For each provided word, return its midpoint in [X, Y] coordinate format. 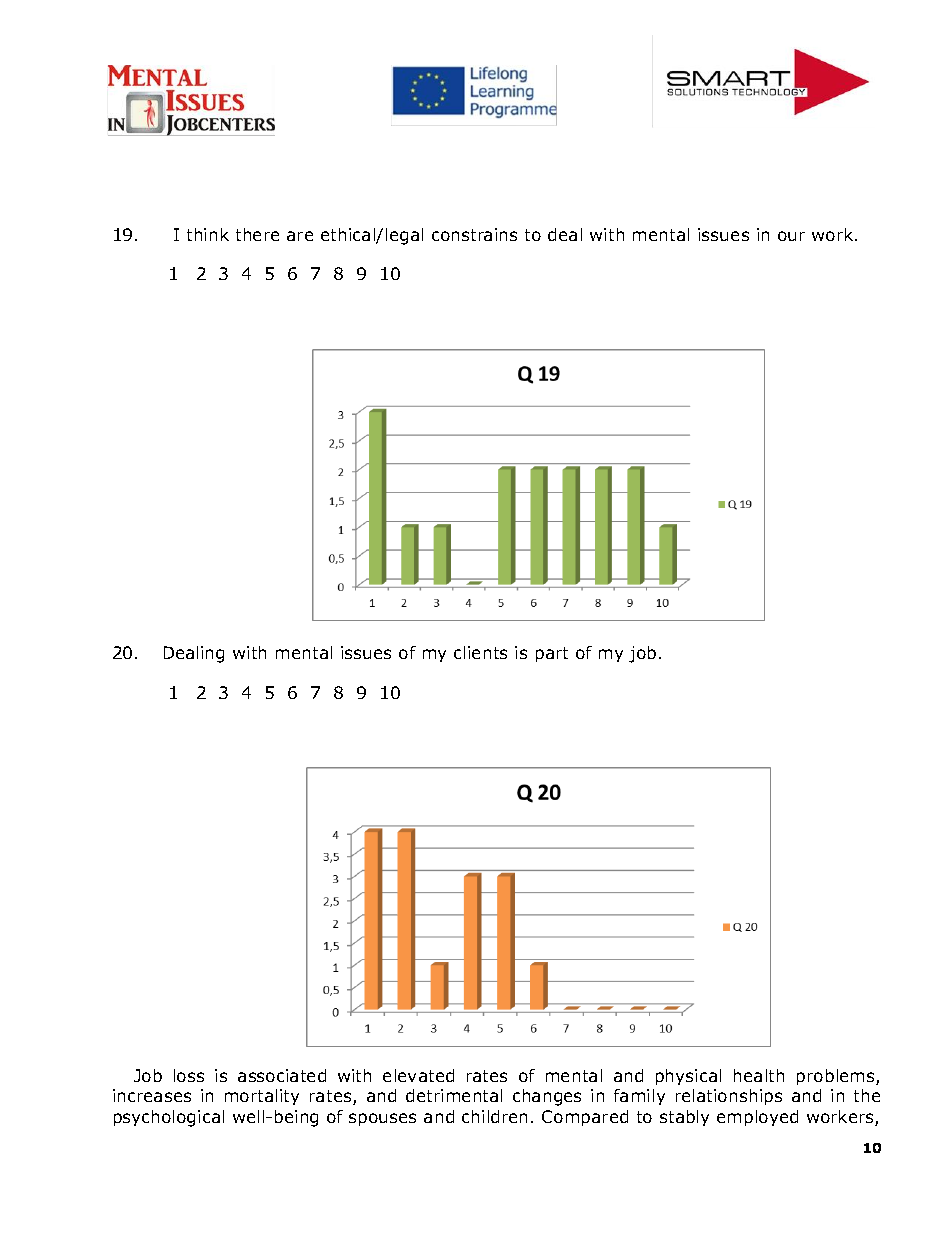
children [494, 1116]
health [759, 1075]
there [257, 234]
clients [480, 652]
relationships [729, 1097]
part [552, 654]
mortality [262, 1097]
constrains [474, 234]
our [791, 236]
